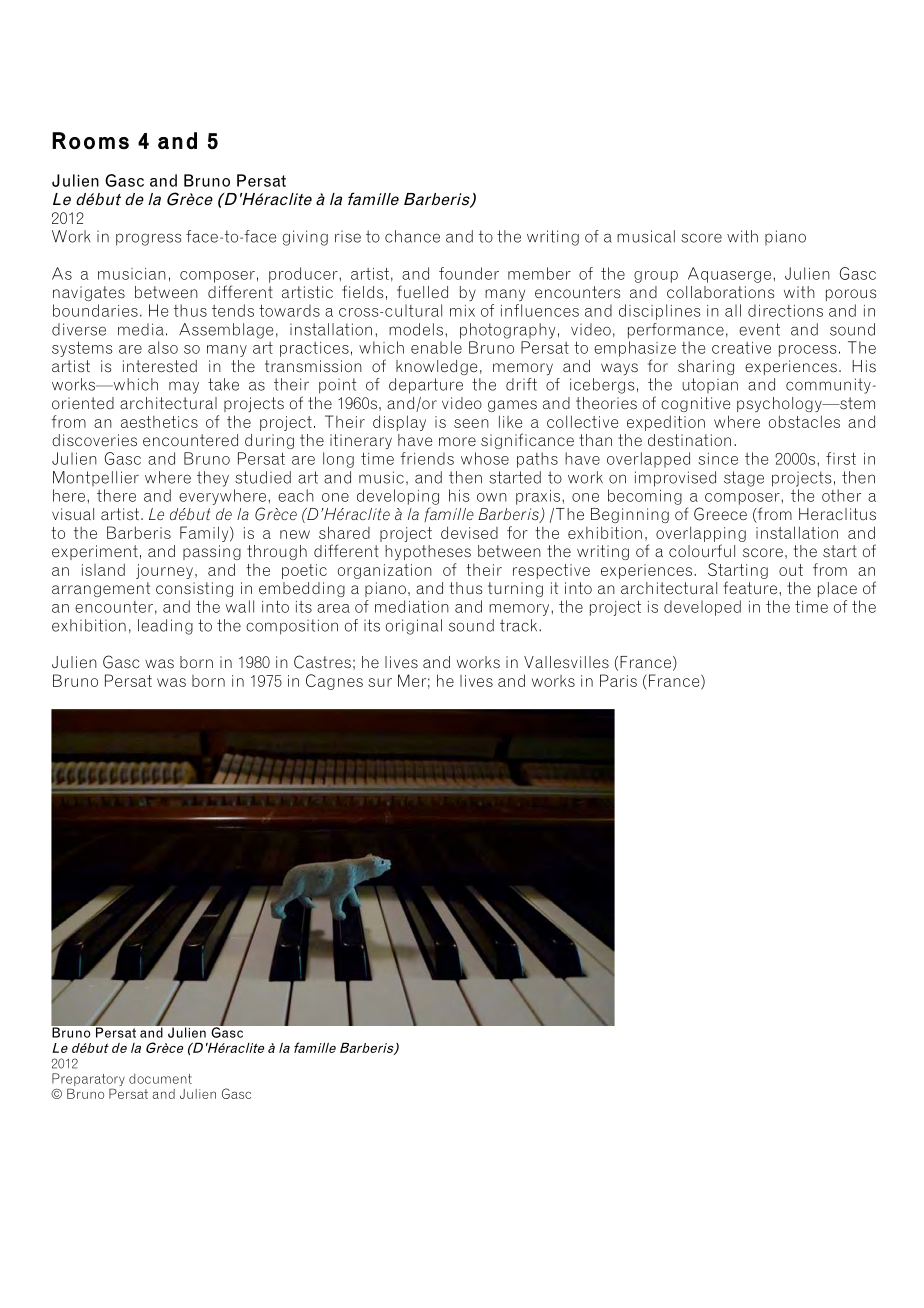 This screenshot has height=1308, width=924. Describe the element at coordinates (88, 1081) in the screenshot. I see `Preparatory` at that location.
